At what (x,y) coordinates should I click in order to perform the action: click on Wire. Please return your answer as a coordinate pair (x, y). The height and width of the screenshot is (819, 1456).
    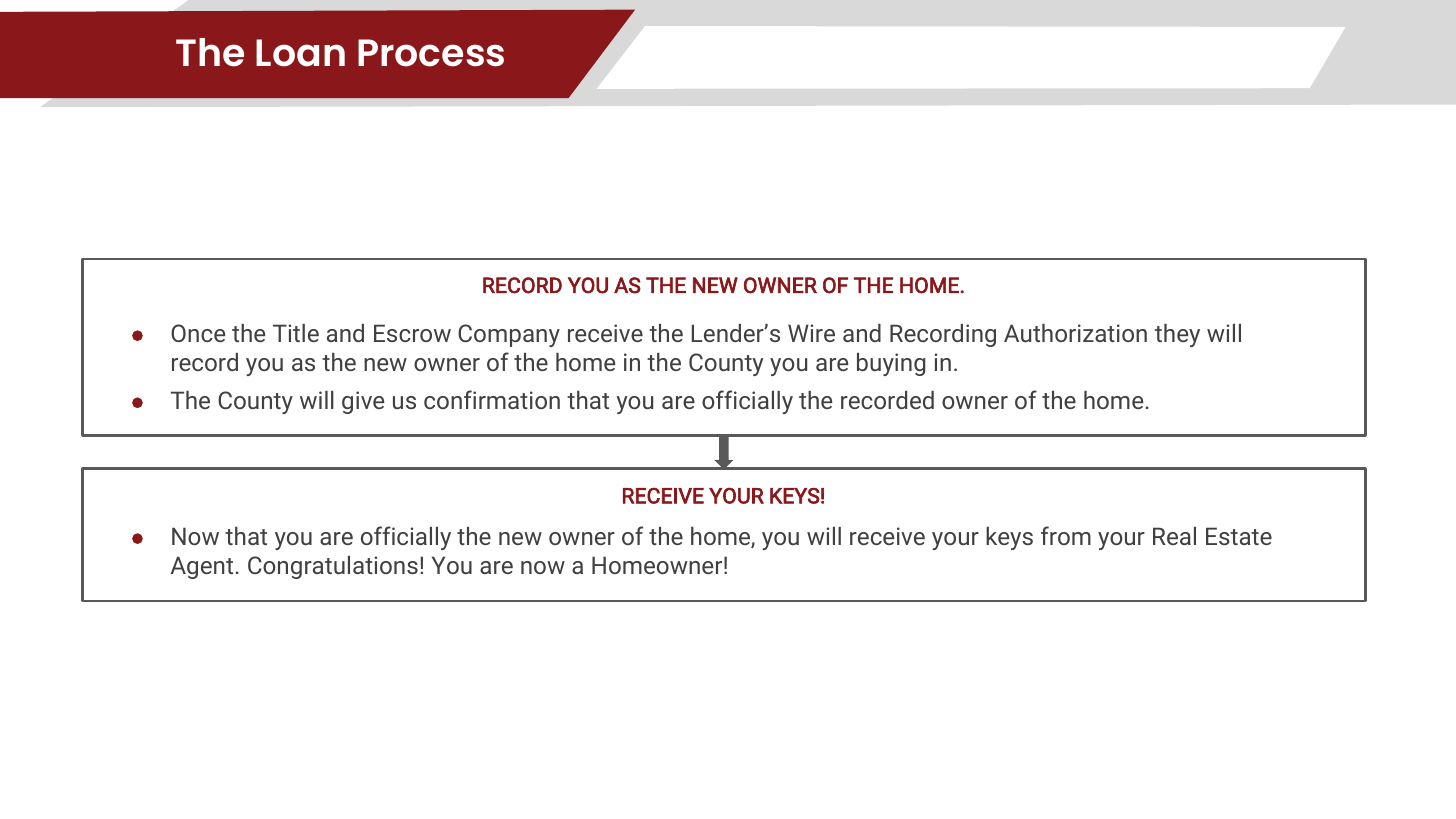
    Looking at the image, I should click on (811, 333).
